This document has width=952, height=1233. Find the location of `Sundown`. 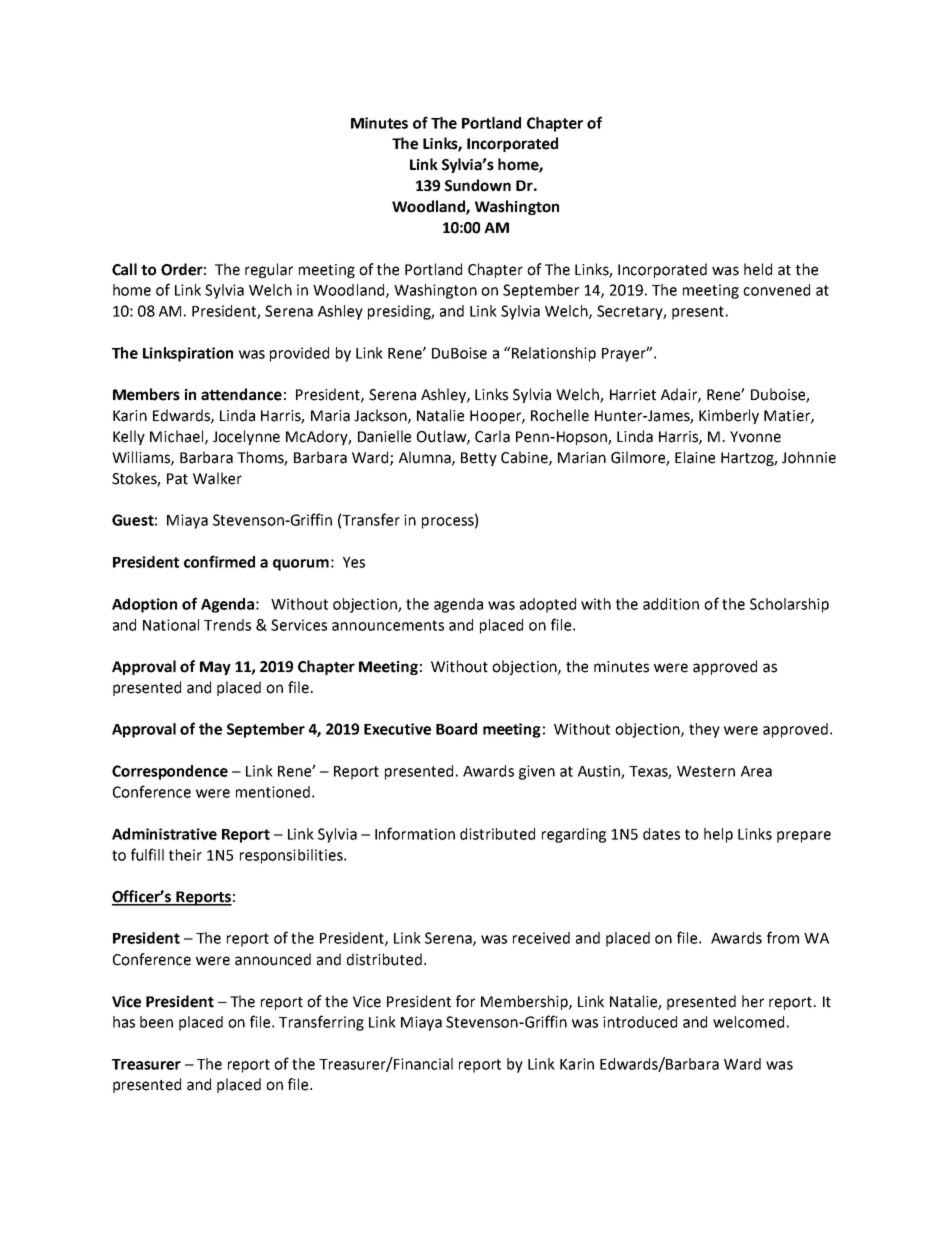

Sundown is located at coordinates (478, 185).
